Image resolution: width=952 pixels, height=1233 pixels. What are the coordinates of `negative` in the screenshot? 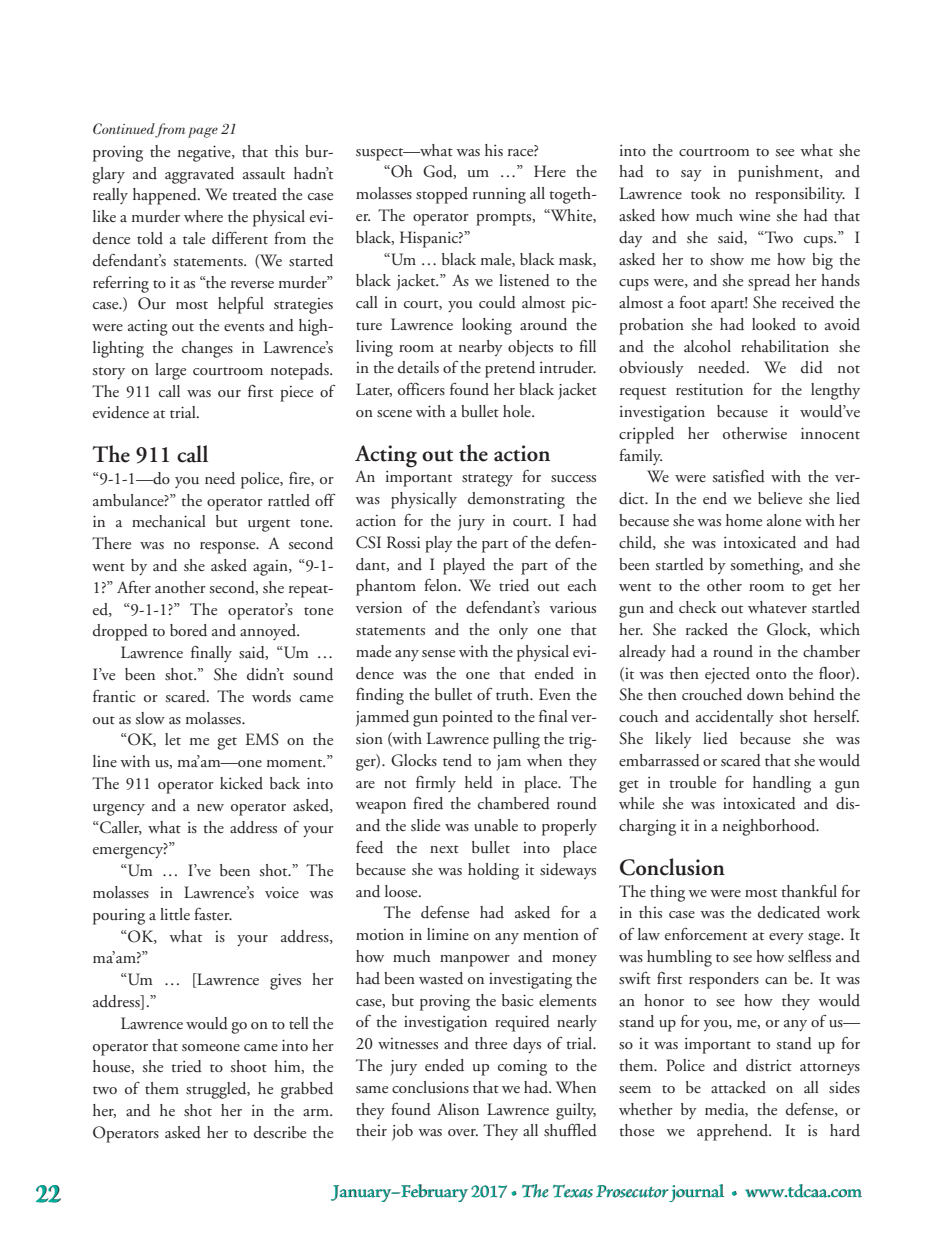 It's located at (205, 153).
